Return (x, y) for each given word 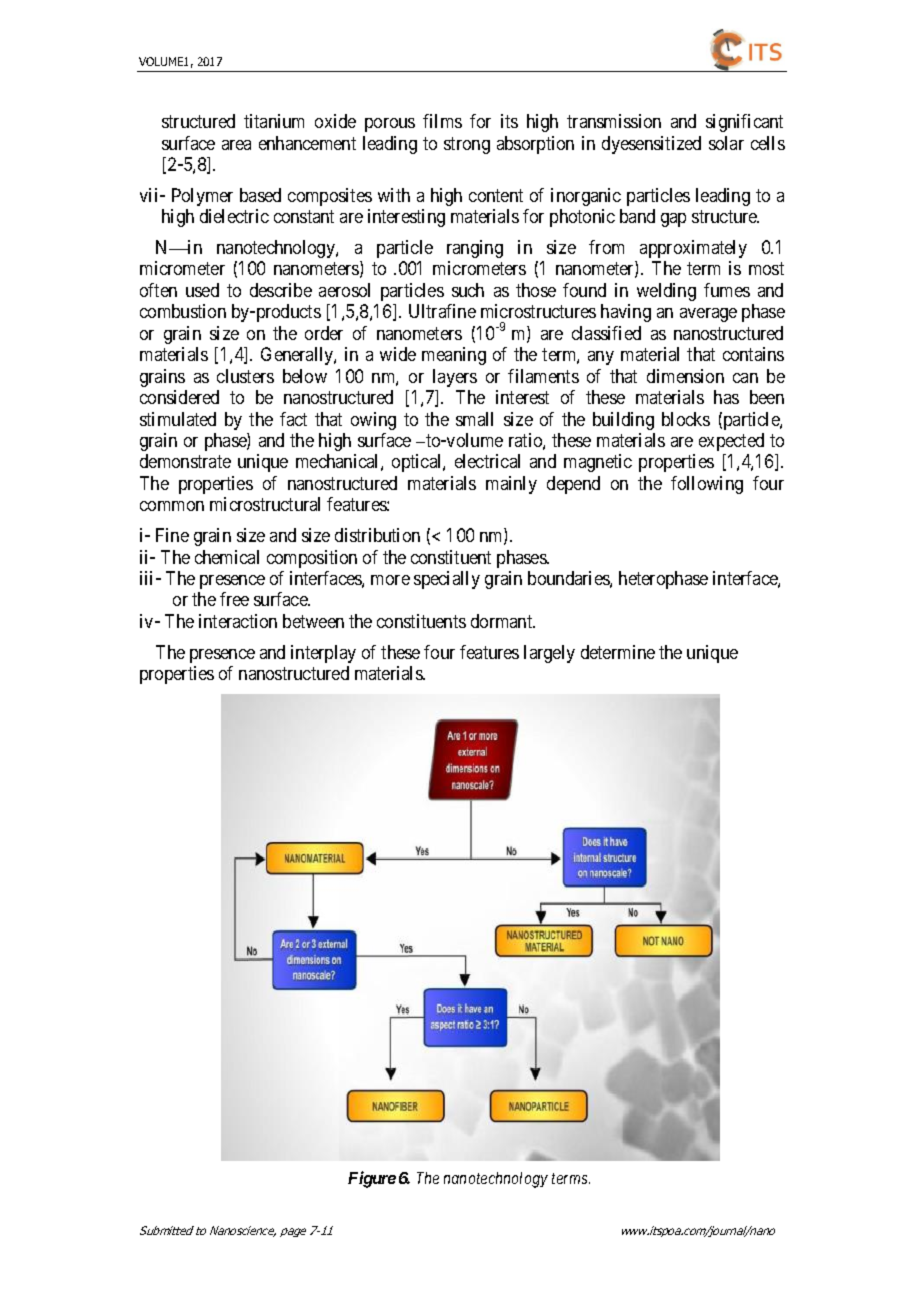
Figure (372, 1179)
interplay (323, 654)
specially (447, 580)
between (313, 621)
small (474, 419)
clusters (245, 376)
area (236, 145)
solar (726, 143)
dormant (503, 621)
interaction (238, 621)
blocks (686, 419)
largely (549, 654)
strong (467, 145)
